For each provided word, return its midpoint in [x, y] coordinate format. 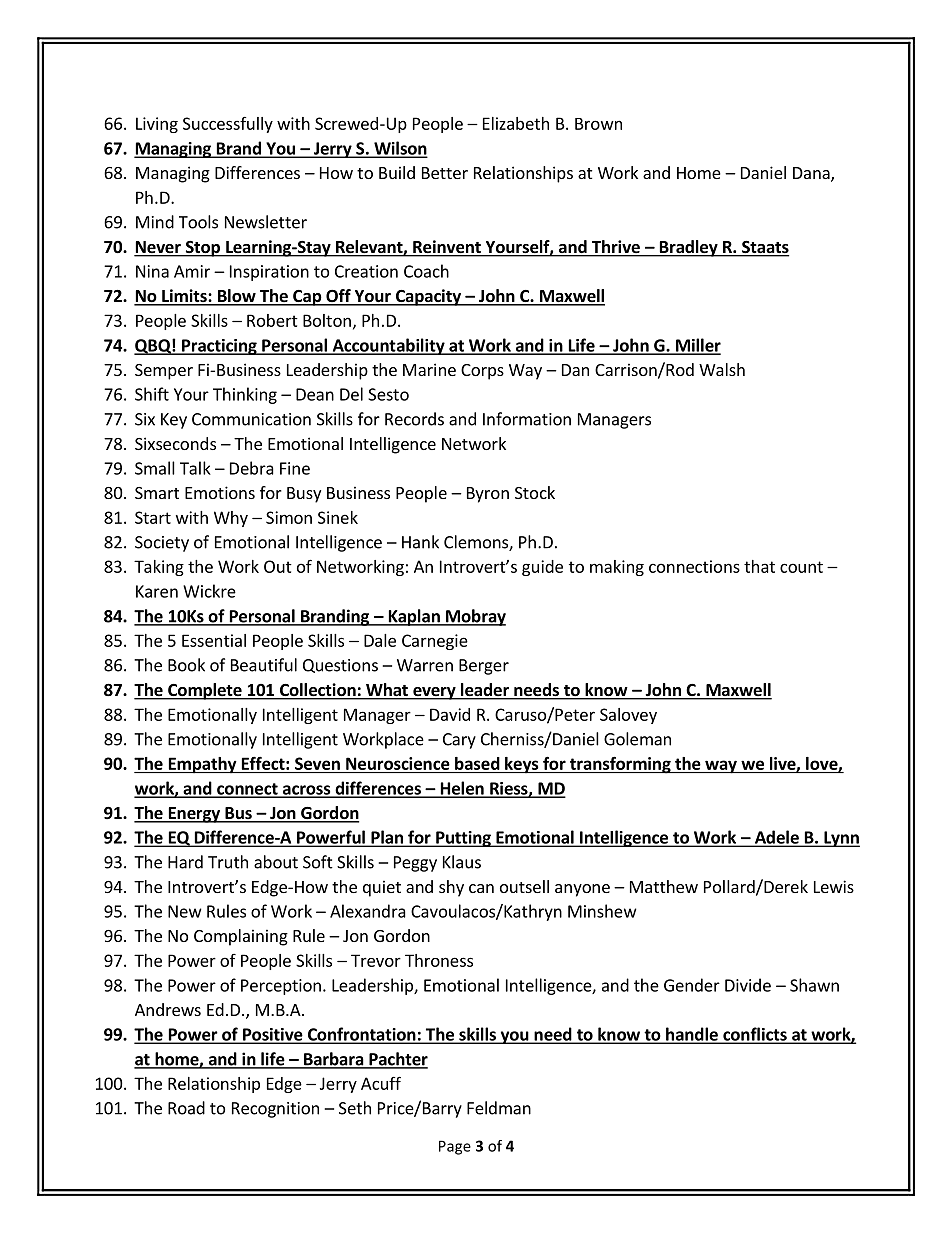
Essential [214, 640]
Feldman [499, 1108]
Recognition [275, 1110]
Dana [812, 174]
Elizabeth [516, 123]
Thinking [245, 395]
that [759, 566]
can [481, 888]
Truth [228, 862]
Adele [776, 838]
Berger [484, 667]
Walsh [722, 369]
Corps [482, 372]
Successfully [228, 125]
